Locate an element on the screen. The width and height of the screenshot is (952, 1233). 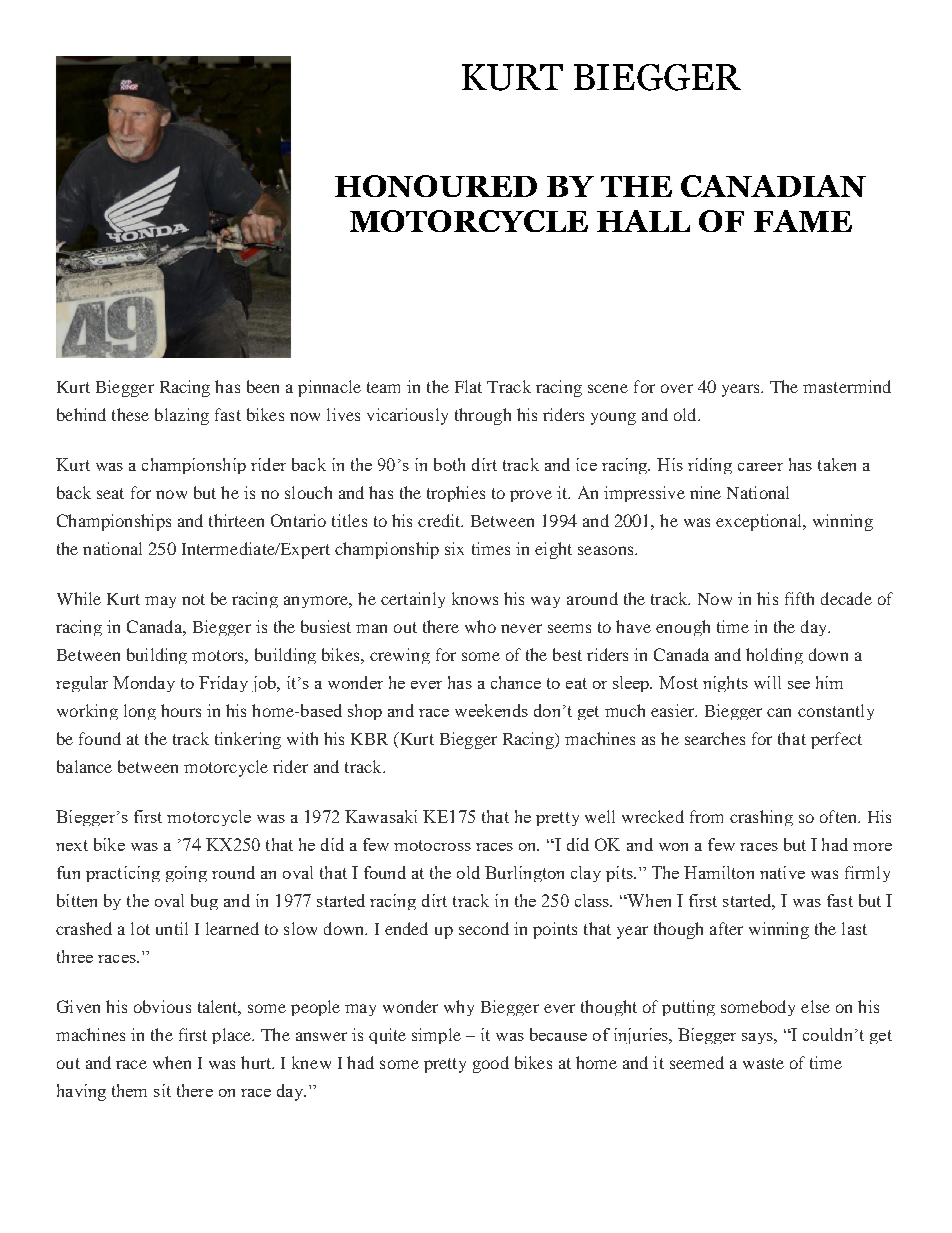
HALL is located at coordinates (643, 221).
